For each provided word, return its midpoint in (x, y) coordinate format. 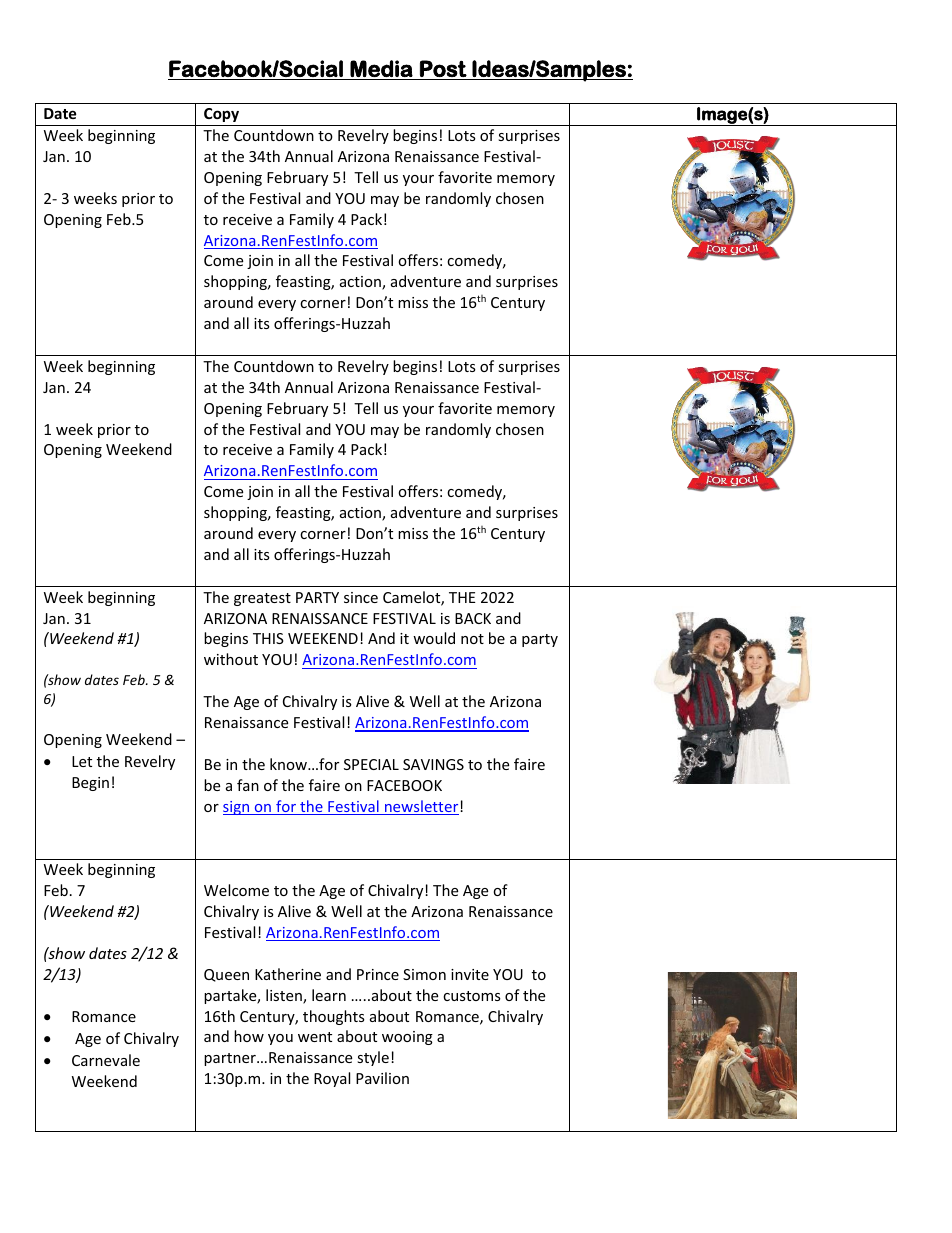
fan (248, 785)
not (472, 639)
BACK (473, 618)
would (434, 638)
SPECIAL (371, 764)
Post (443, 68)
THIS (268, 638)
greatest (262, 599)
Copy (221, 115)
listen (285, 996)
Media (381, 68)
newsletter (422, 807)
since (361, 597)
